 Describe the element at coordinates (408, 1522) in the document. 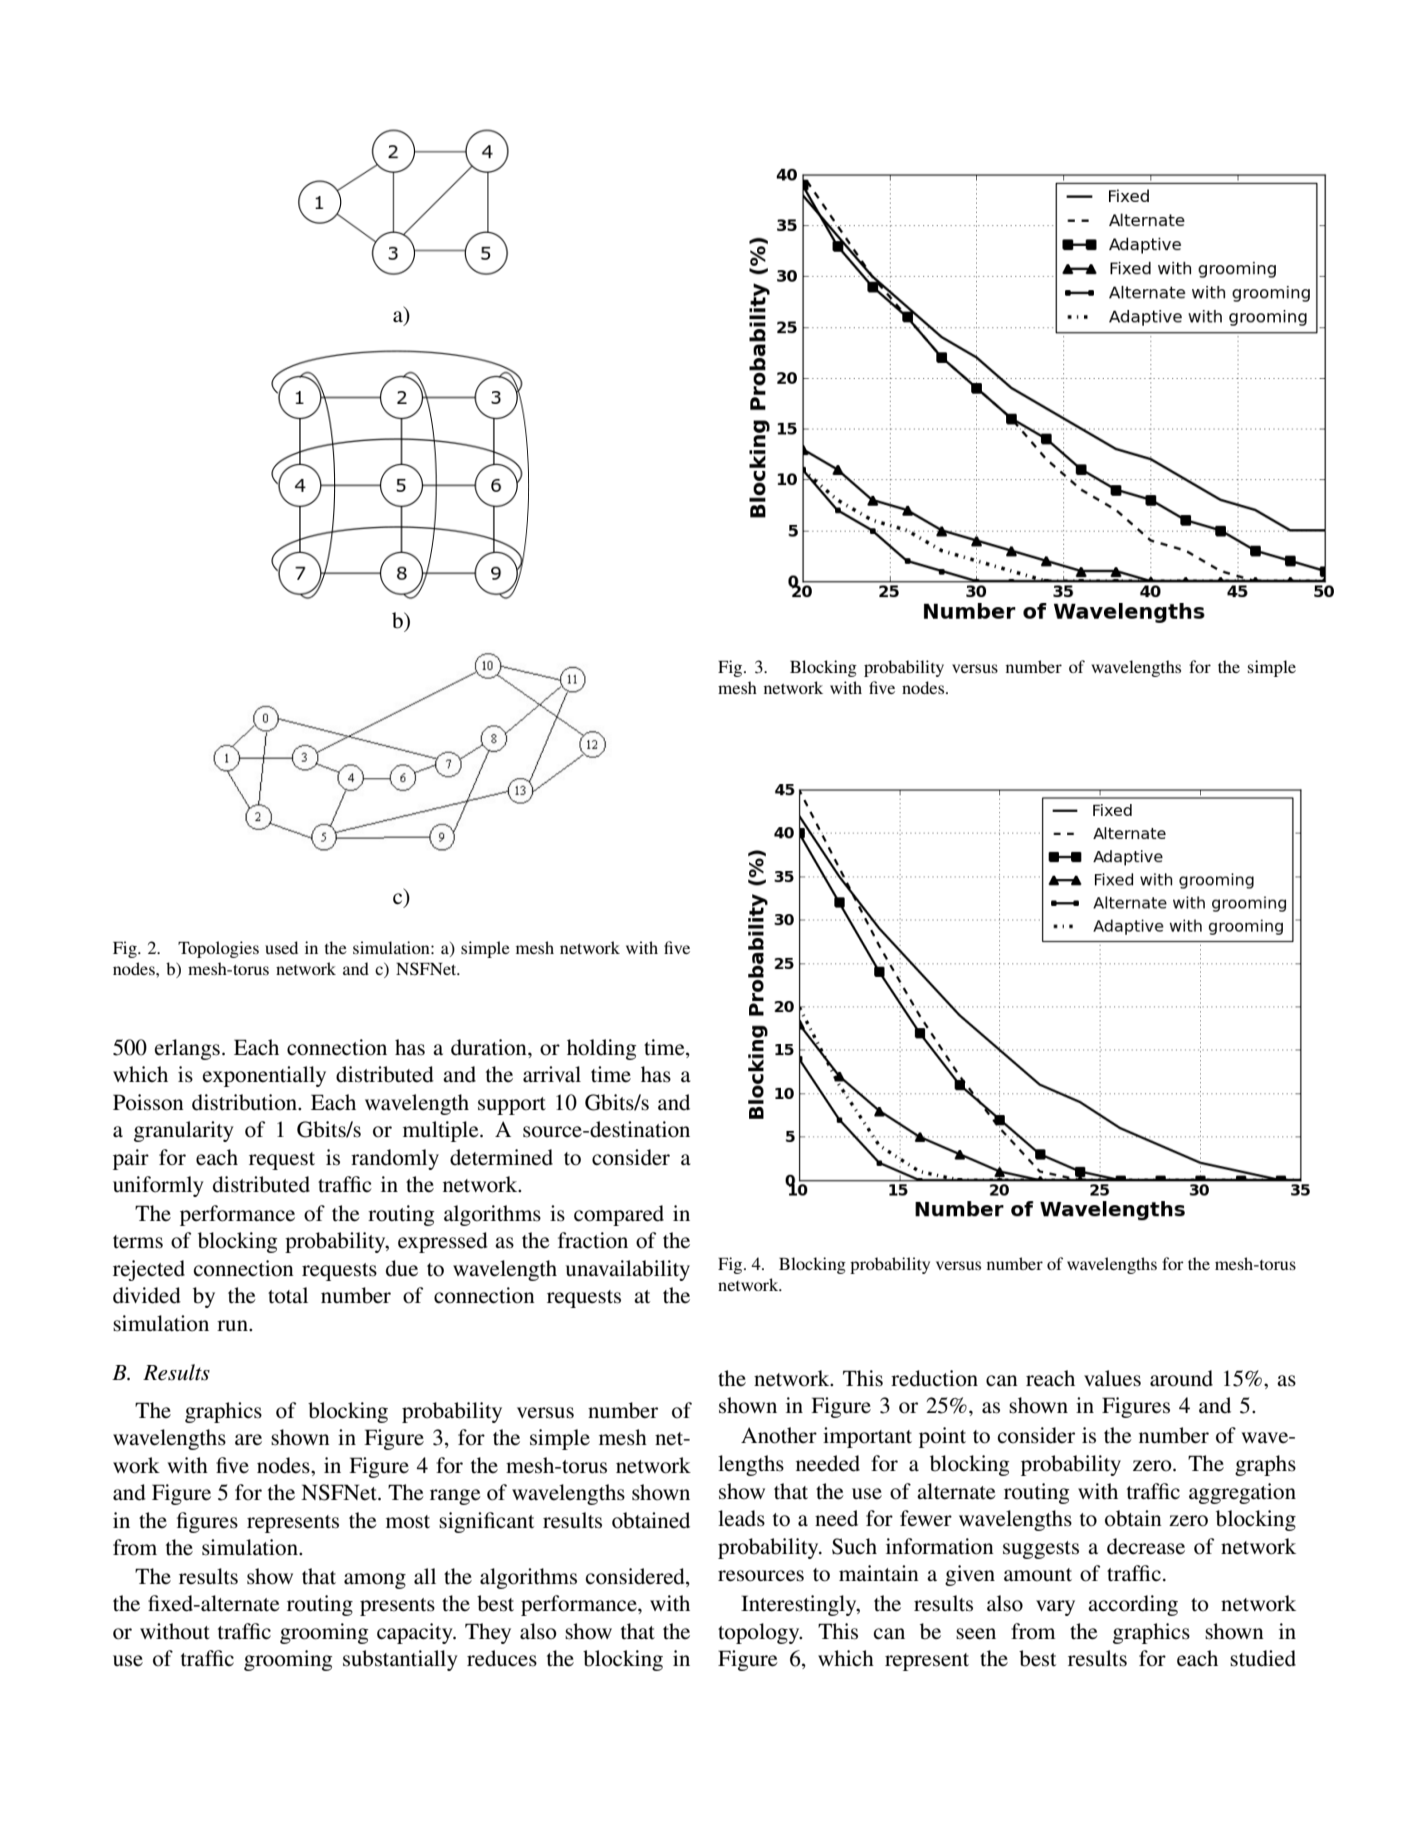

I see `most` at that location.
